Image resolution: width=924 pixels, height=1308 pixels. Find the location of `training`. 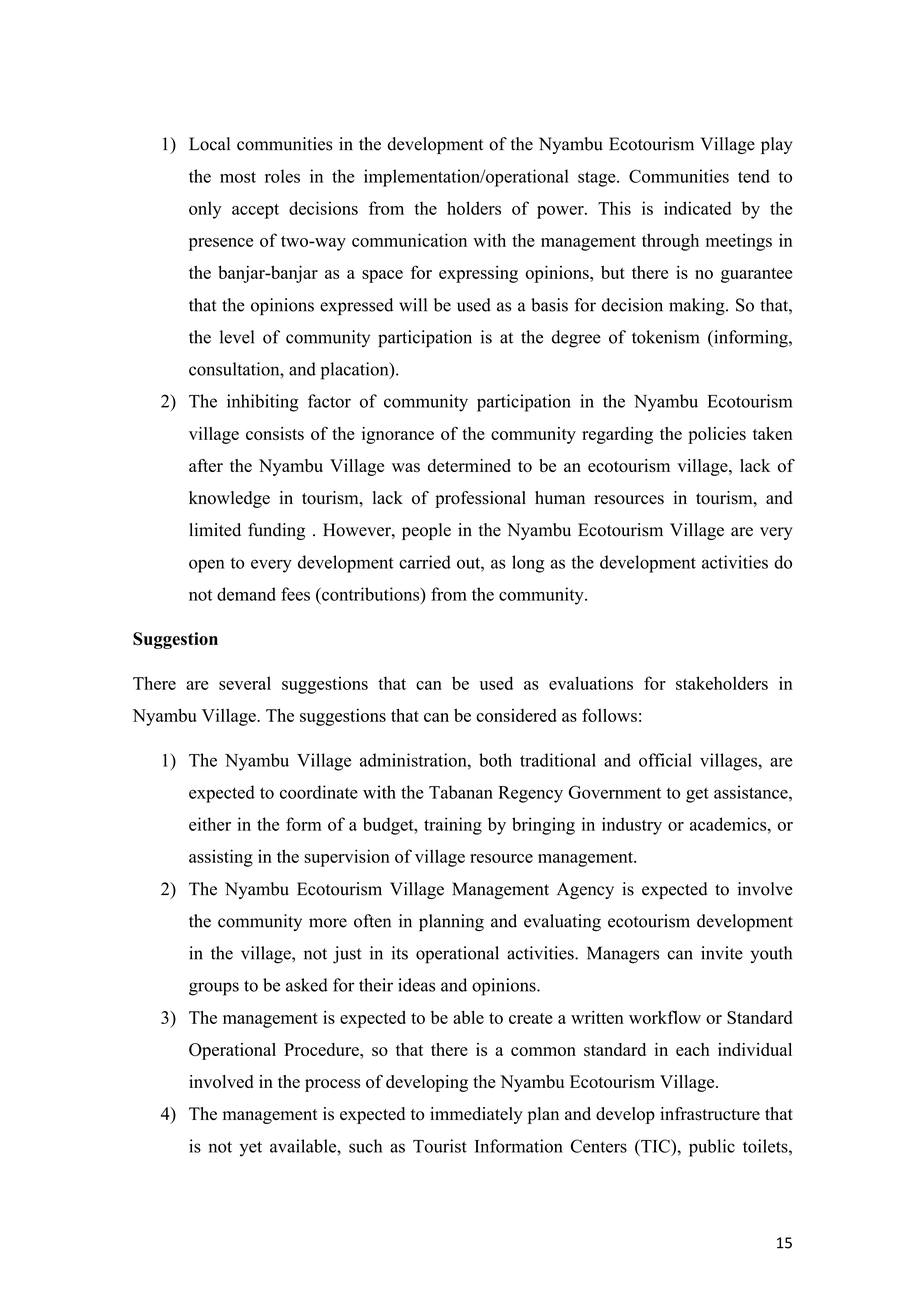

training is located at coordinates (453, 826).
